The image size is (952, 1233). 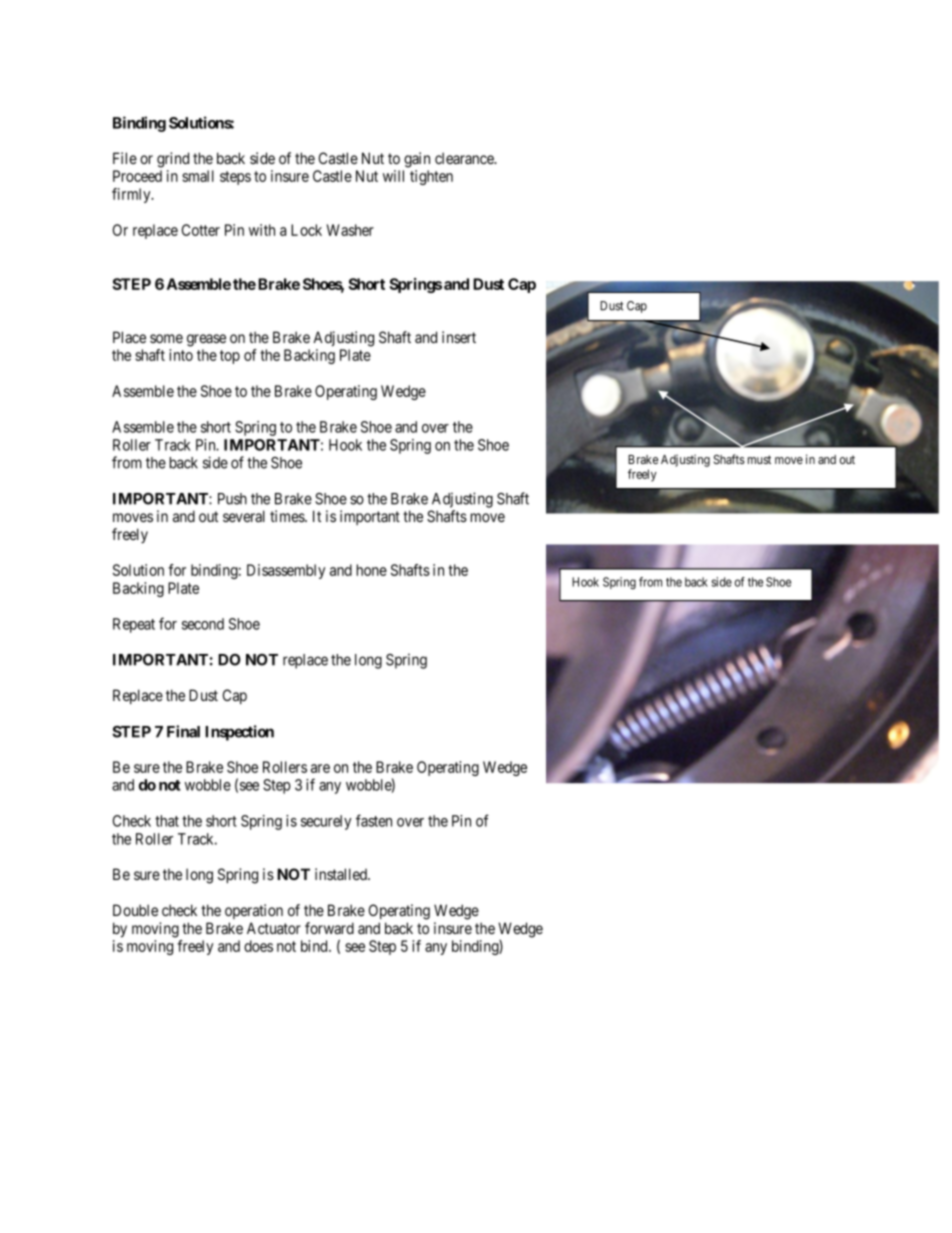 I want to click on must, so click(x=759, y=459).
